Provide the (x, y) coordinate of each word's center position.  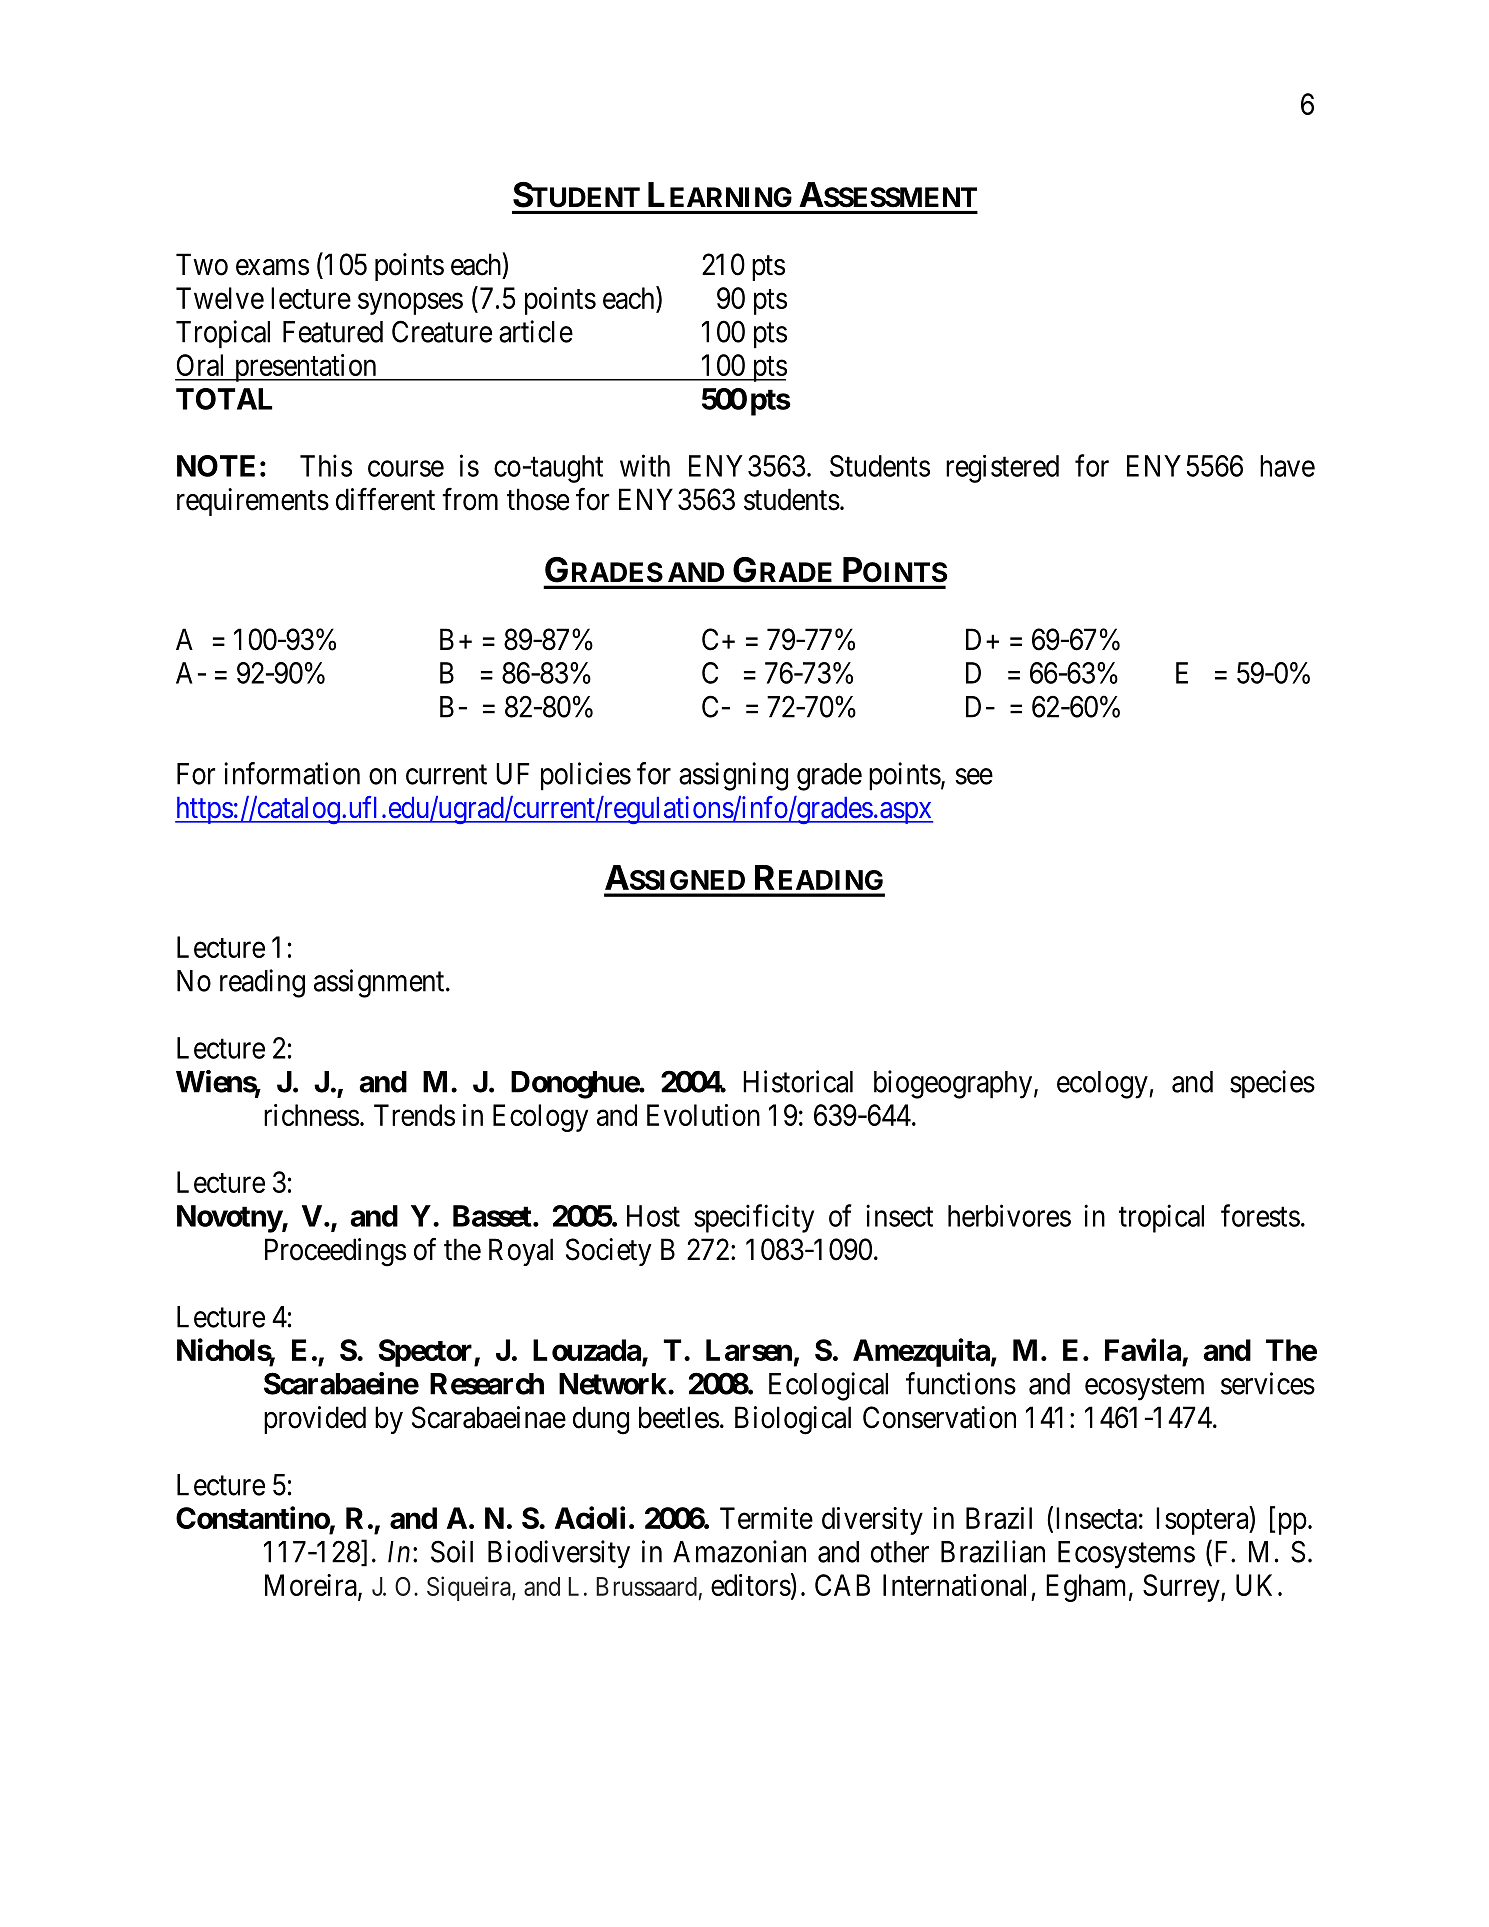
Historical (798, 1081)
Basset (492, 1216)
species (1272, 1084)
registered (1002, 469)
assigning (733, 776)
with (645, 465)
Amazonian (739, 1551)
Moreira (312, 1586)
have (1287, 466)
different (385, 499)
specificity (754, 1218)
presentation (305, 368)
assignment (380, 983)
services (1268, 1383)
